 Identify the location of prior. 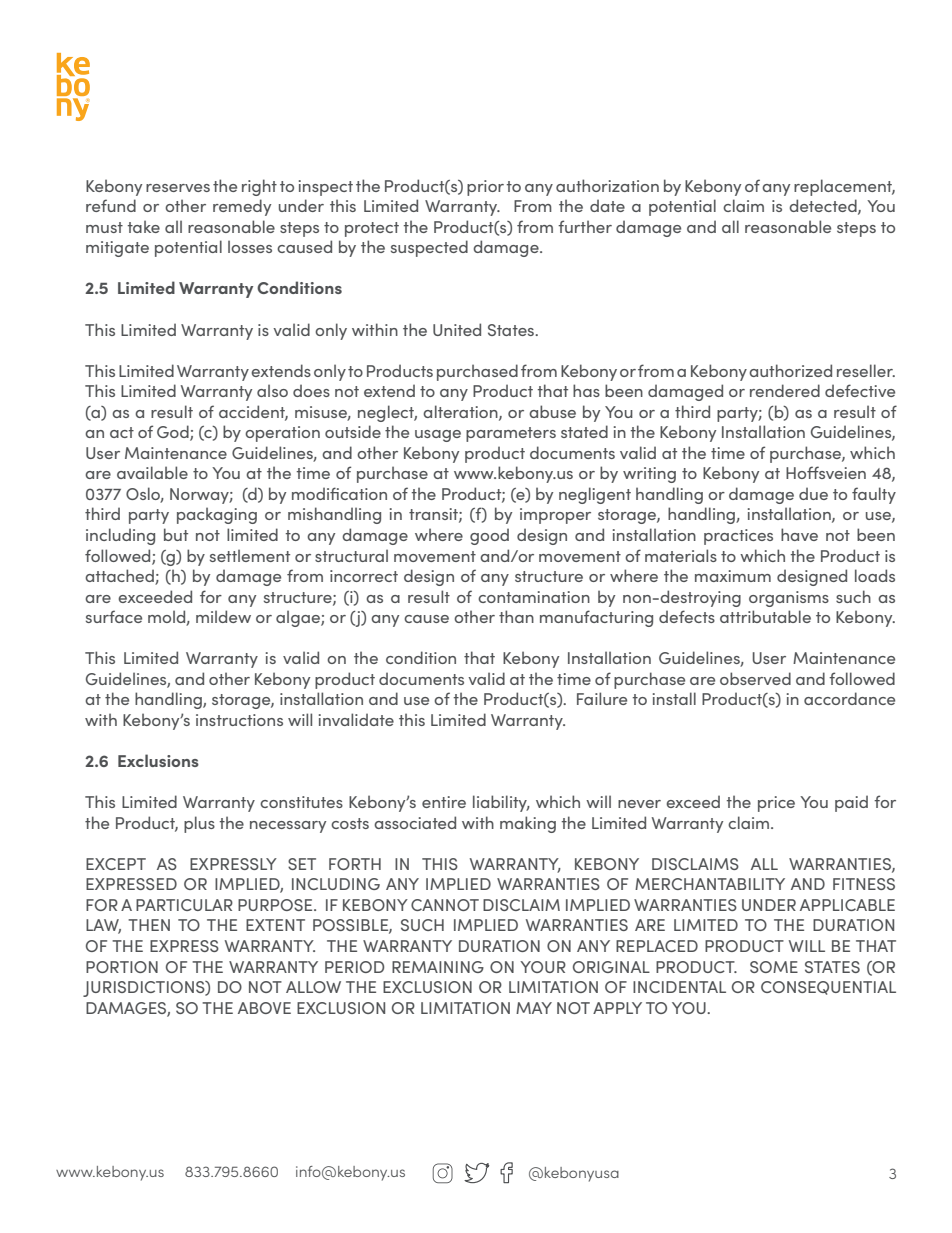
(485, 188).
